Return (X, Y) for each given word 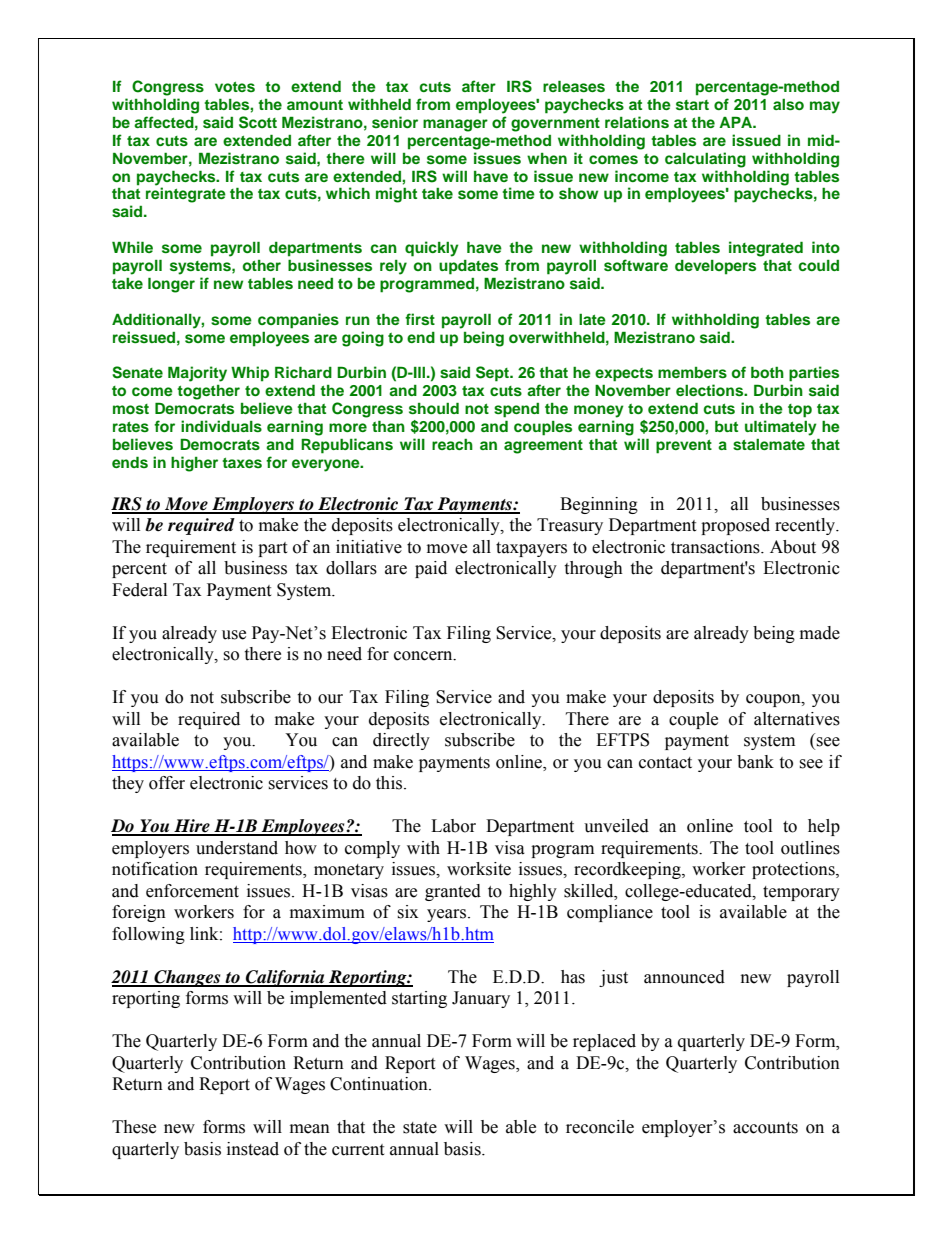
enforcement (192, 891)
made (820, 633)
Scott (258, 122)
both (767, 372)
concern (424, 656)
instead (253, 1149)
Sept (493, 374)
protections (794, 870)
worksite (479, 869)
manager (455, 125)
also (788, 105)
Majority (197, 374)
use (234, 635)
